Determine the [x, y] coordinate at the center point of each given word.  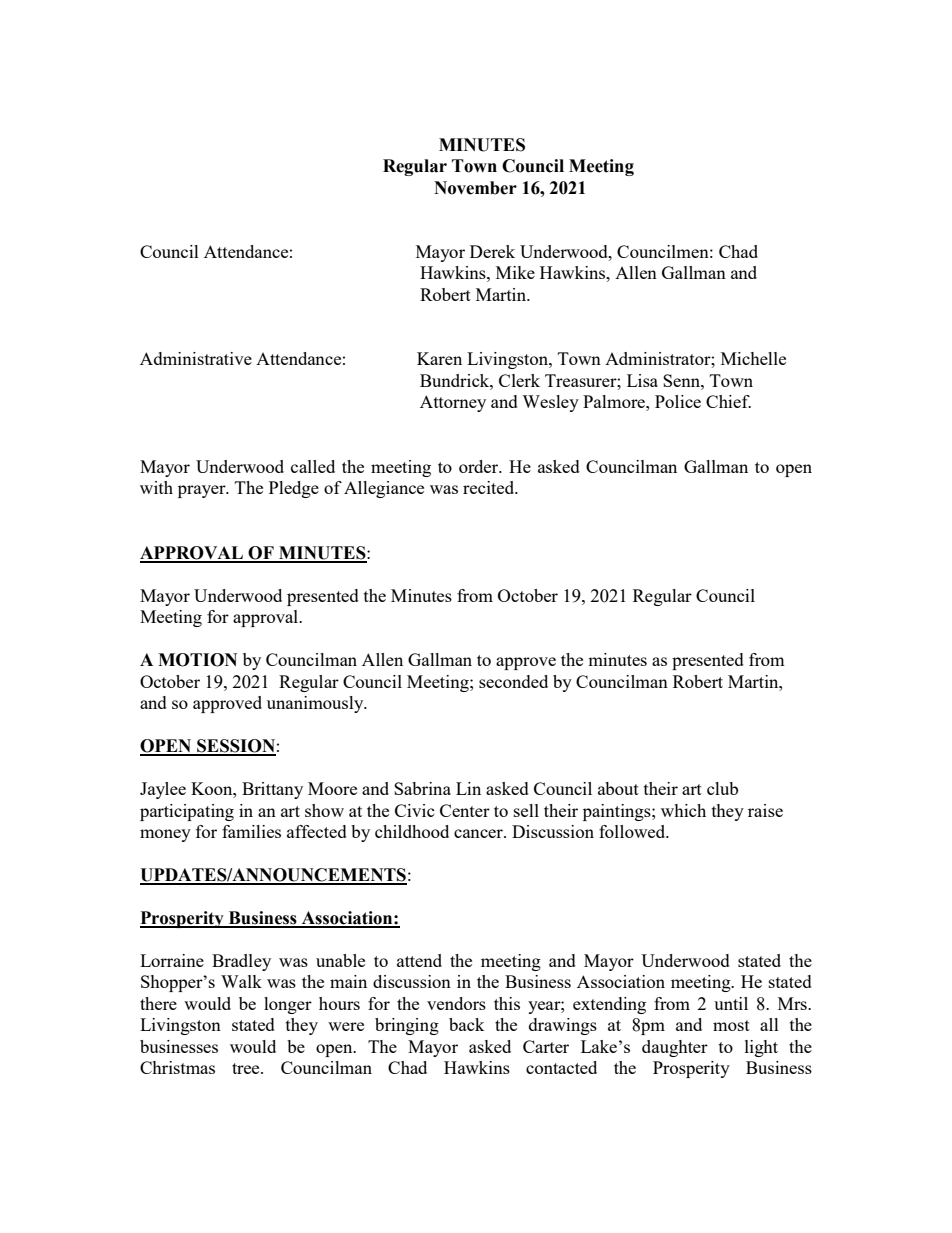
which [683, 810]
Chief [728, 401]
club [722, 788]
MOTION [197, 660]
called [313, 466]
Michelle [753, 358]
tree [247, 1068]
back [467, 1024]
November [475, 188]
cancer [479, 833]
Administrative [196, 358]
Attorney [453, 403]
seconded [513, 681]
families [251, 831]
